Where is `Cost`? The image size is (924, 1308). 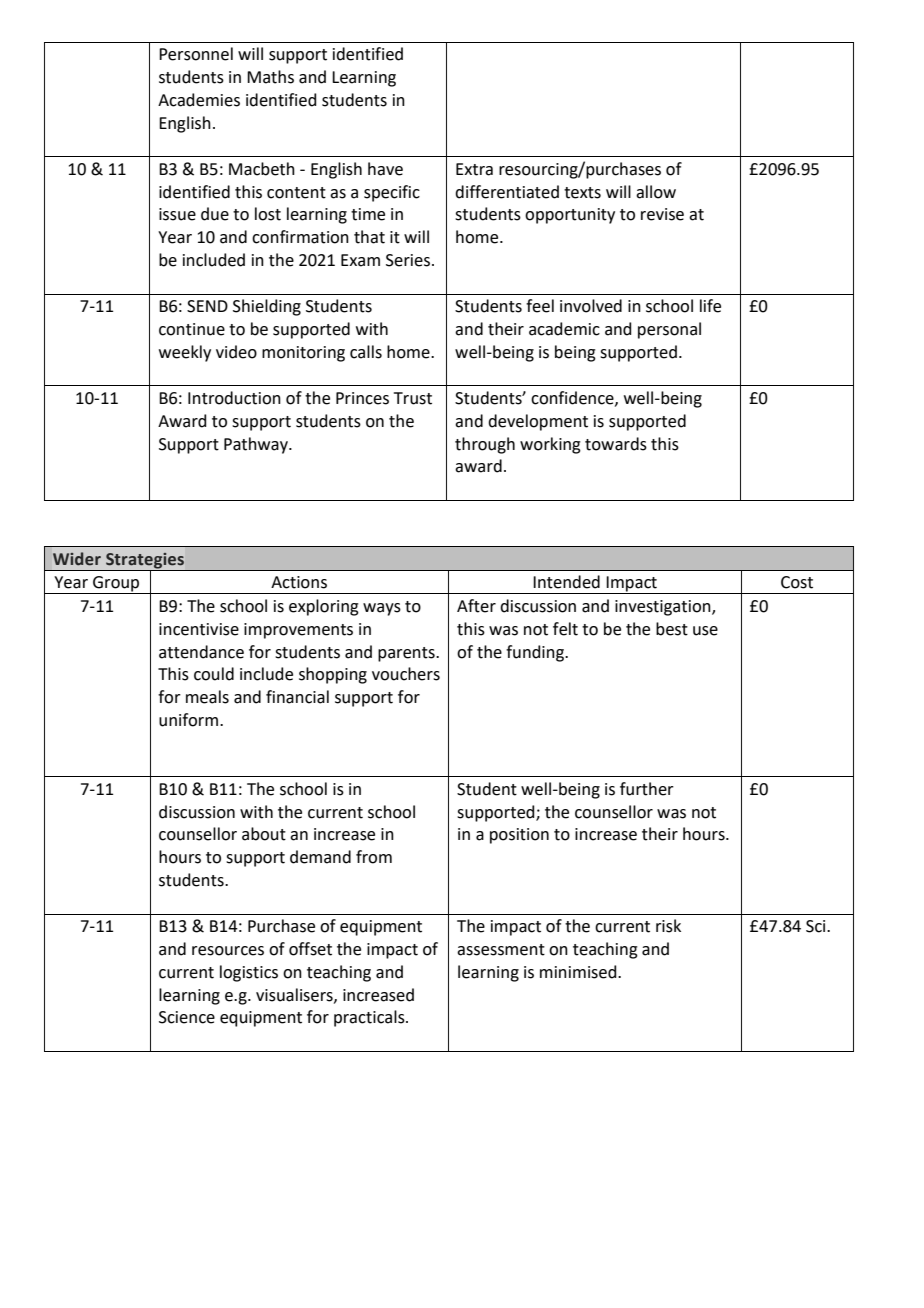 Cost is located at coordinates (797, 582).
